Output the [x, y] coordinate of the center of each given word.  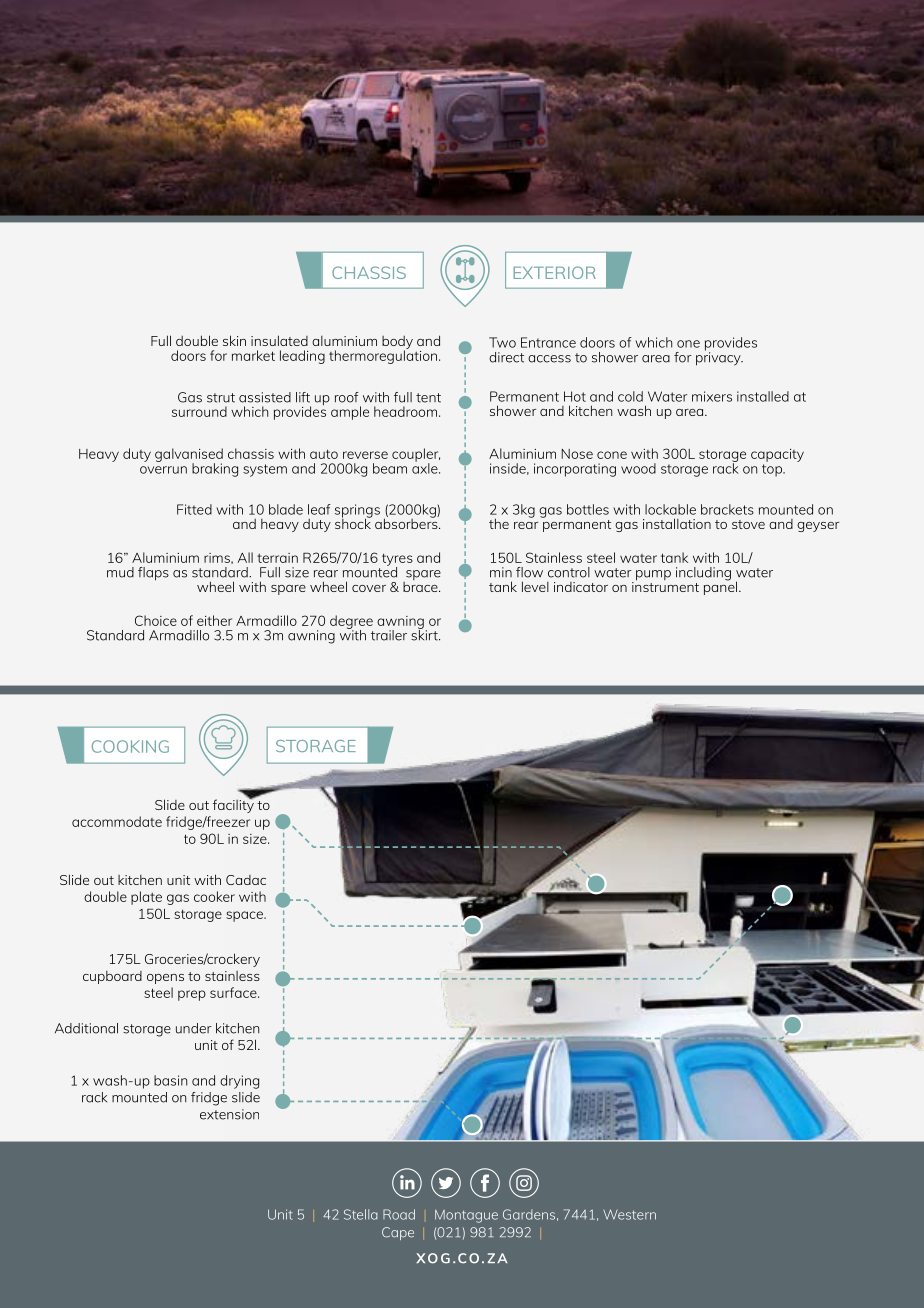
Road [399, 1214]
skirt [425, 634]
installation [677, 523]
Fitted [194, 509]
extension [229, 1114]
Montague [466, 1216]
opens [165, 979]
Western [629, 1214]
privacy [719, 358]
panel [720, 587]
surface [234, 992]
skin [234, 340]
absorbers [407, 522]
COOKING [130, 746]
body [397, 344]
